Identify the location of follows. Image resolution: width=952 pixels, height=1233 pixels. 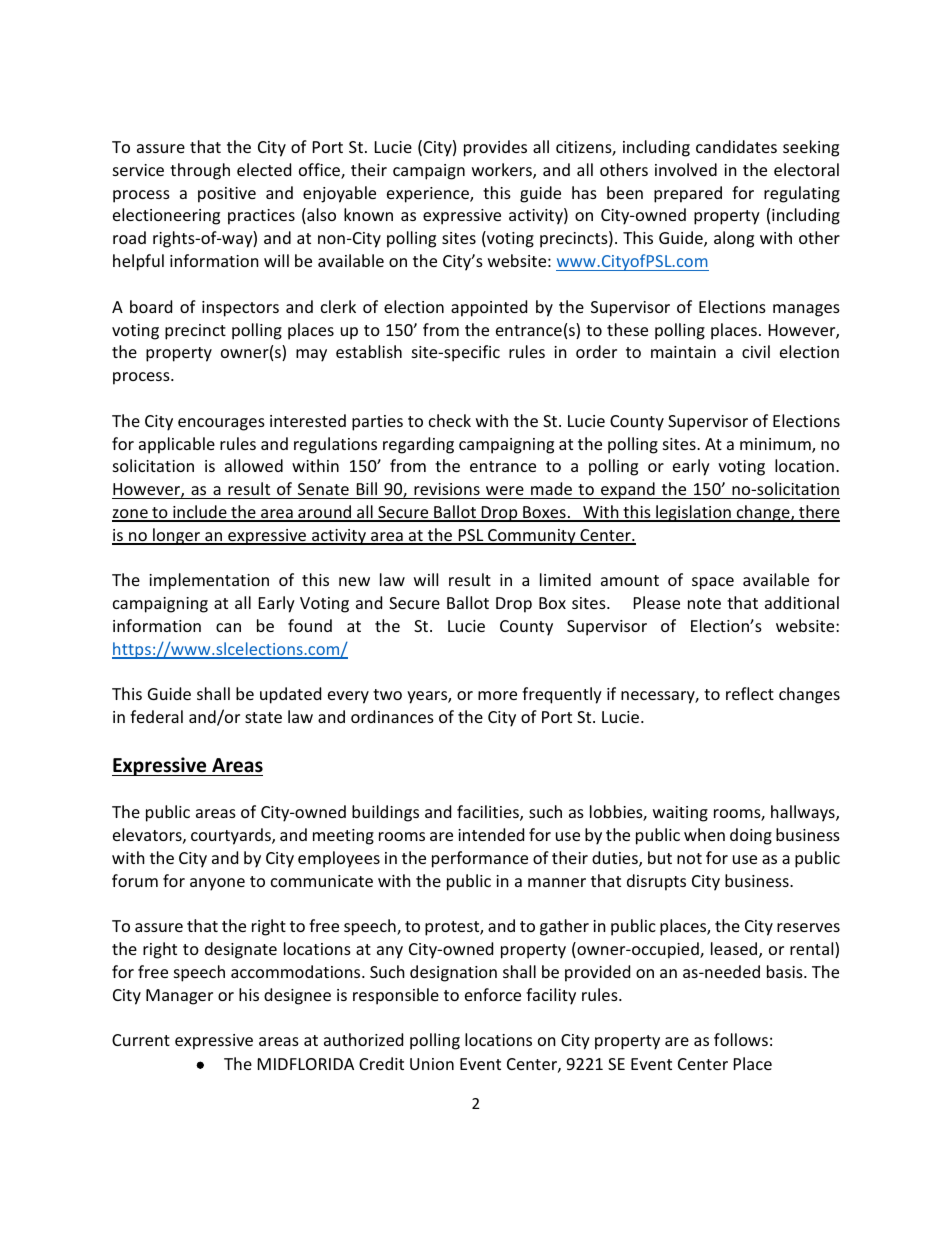
(741, 1039).
